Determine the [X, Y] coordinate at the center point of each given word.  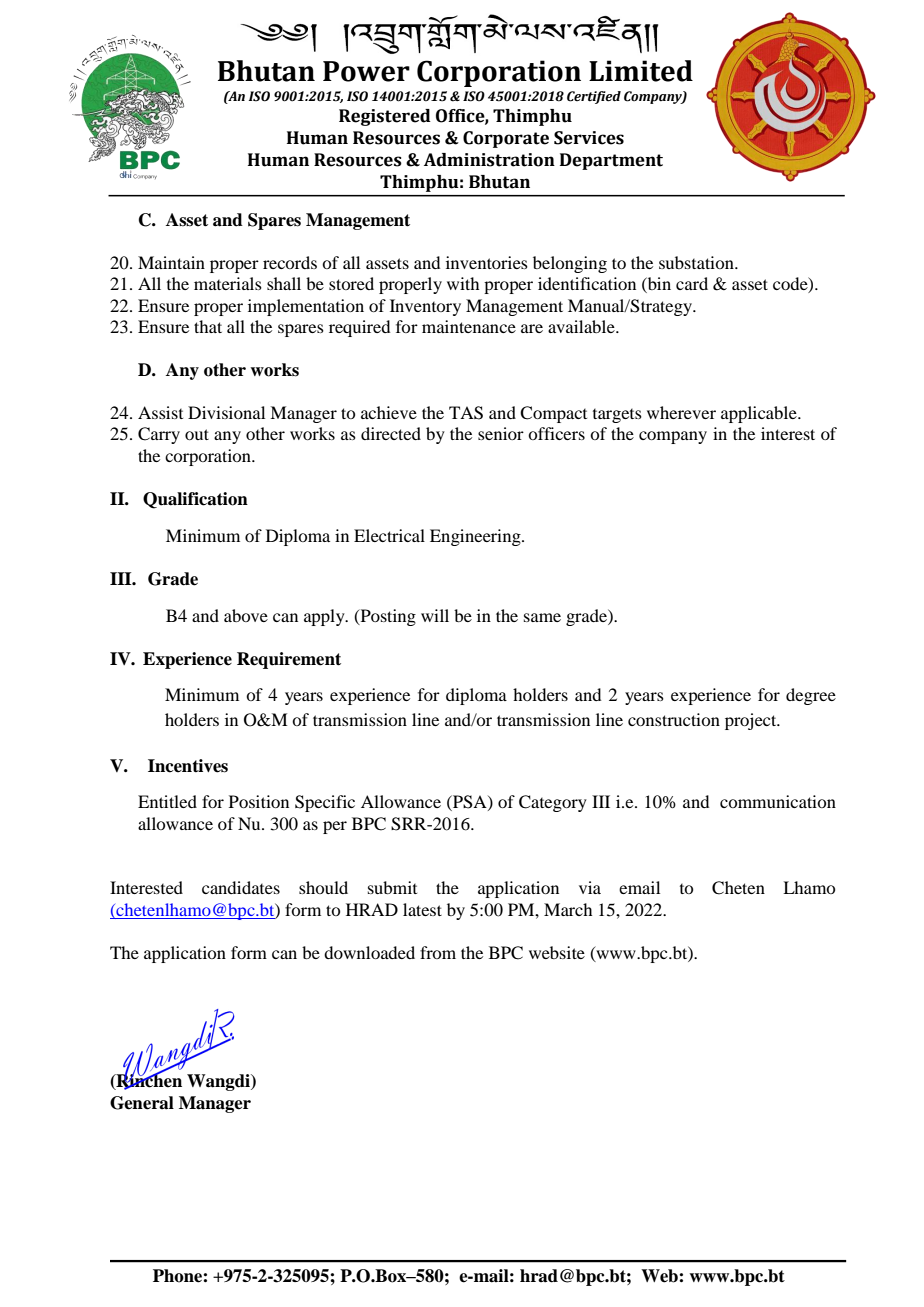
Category [553, 803]
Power [366, 71]
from [438, 952]
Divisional [226, 412]
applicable [760, 414]
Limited [641, 71]
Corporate [506, 139]
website [557, 952]
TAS [466, 413]
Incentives [188, 766]
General [142, 1103]
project [752, 721]
